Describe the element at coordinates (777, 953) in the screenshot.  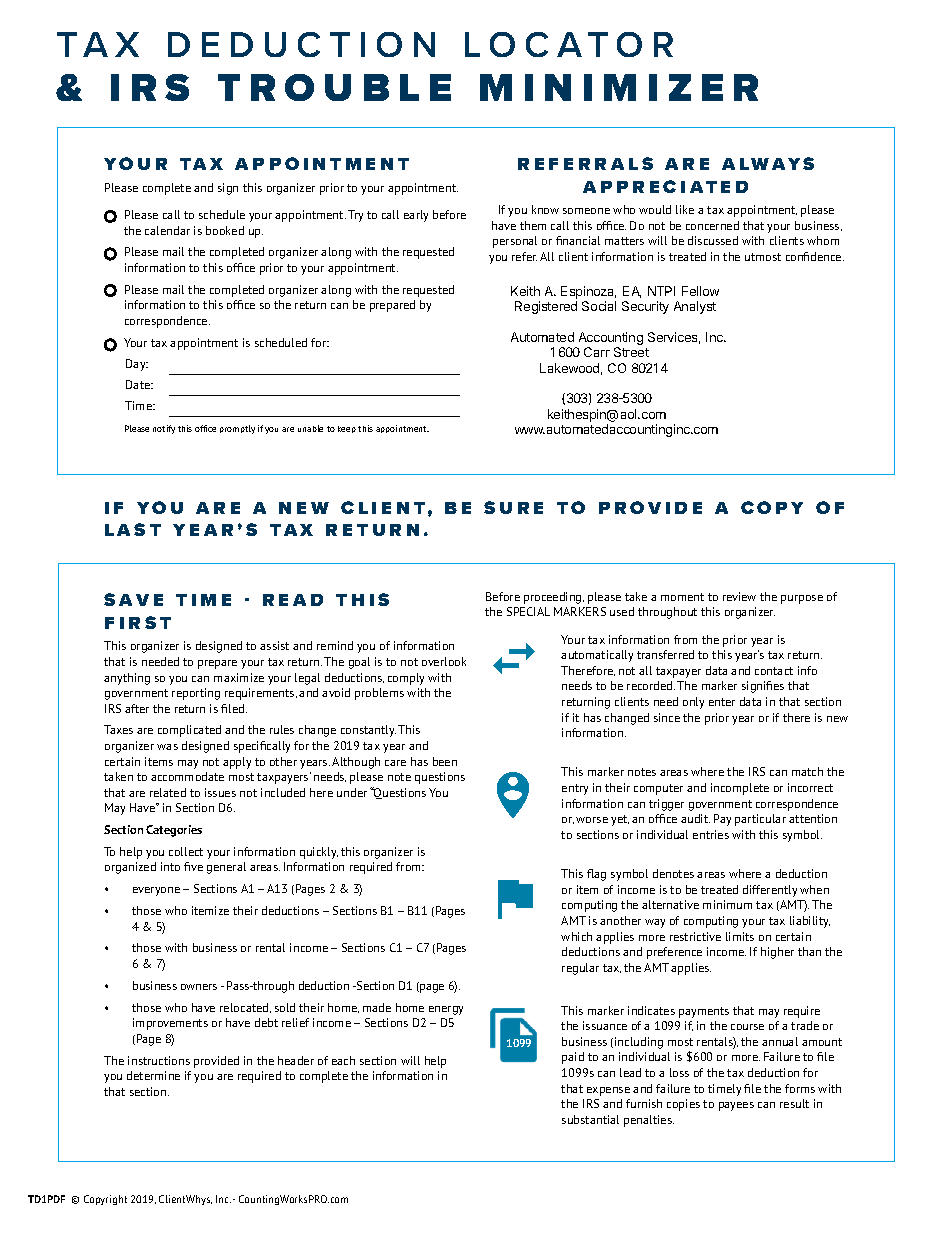
I see `higher` at that location.
